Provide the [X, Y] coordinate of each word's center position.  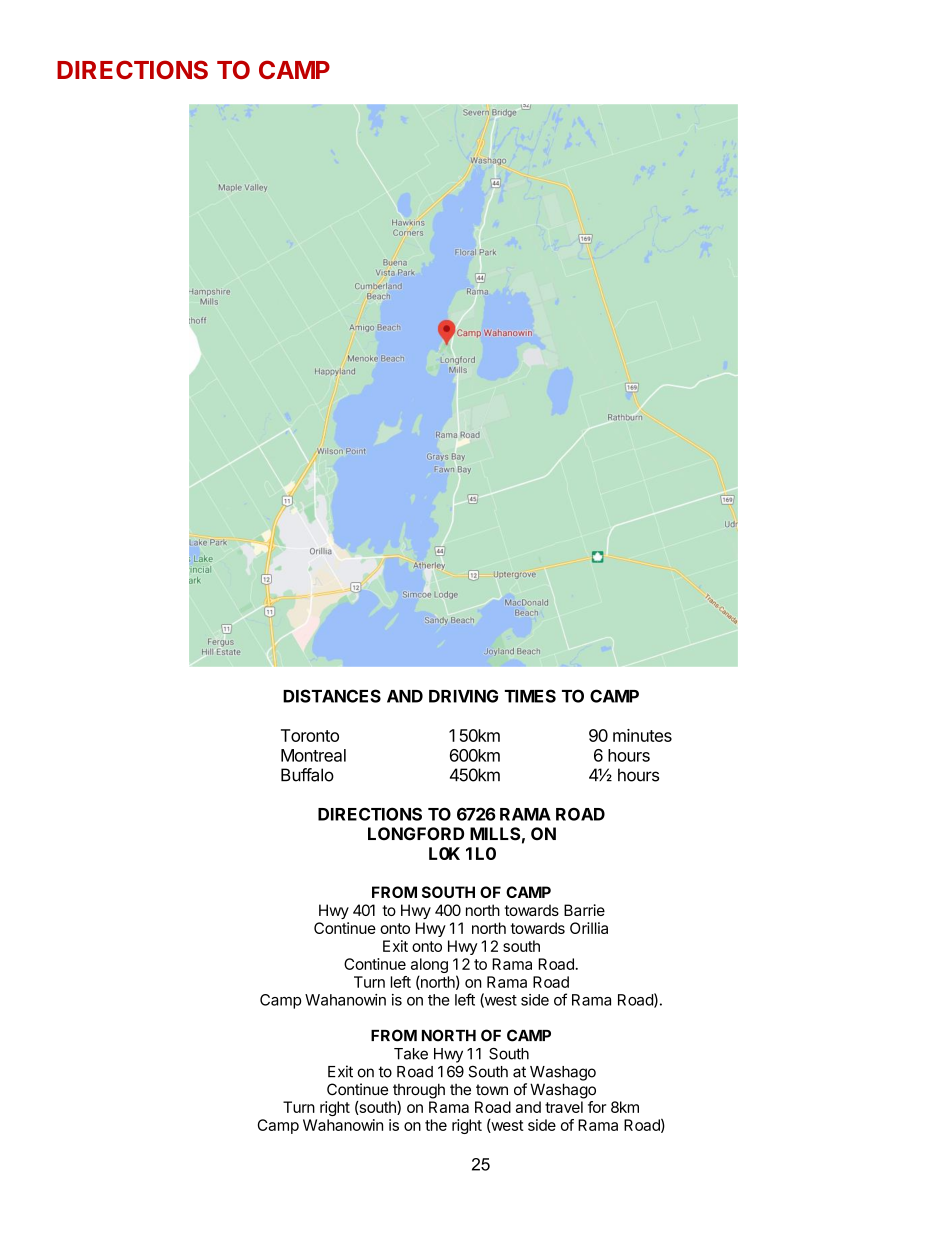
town [492, 1090]
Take [411, 1054]
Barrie [584, 910]
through [419, 1091]
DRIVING [463, 696]
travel [564, 1107]
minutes [642, 735]
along [429, 967]
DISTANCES [332, 696]
